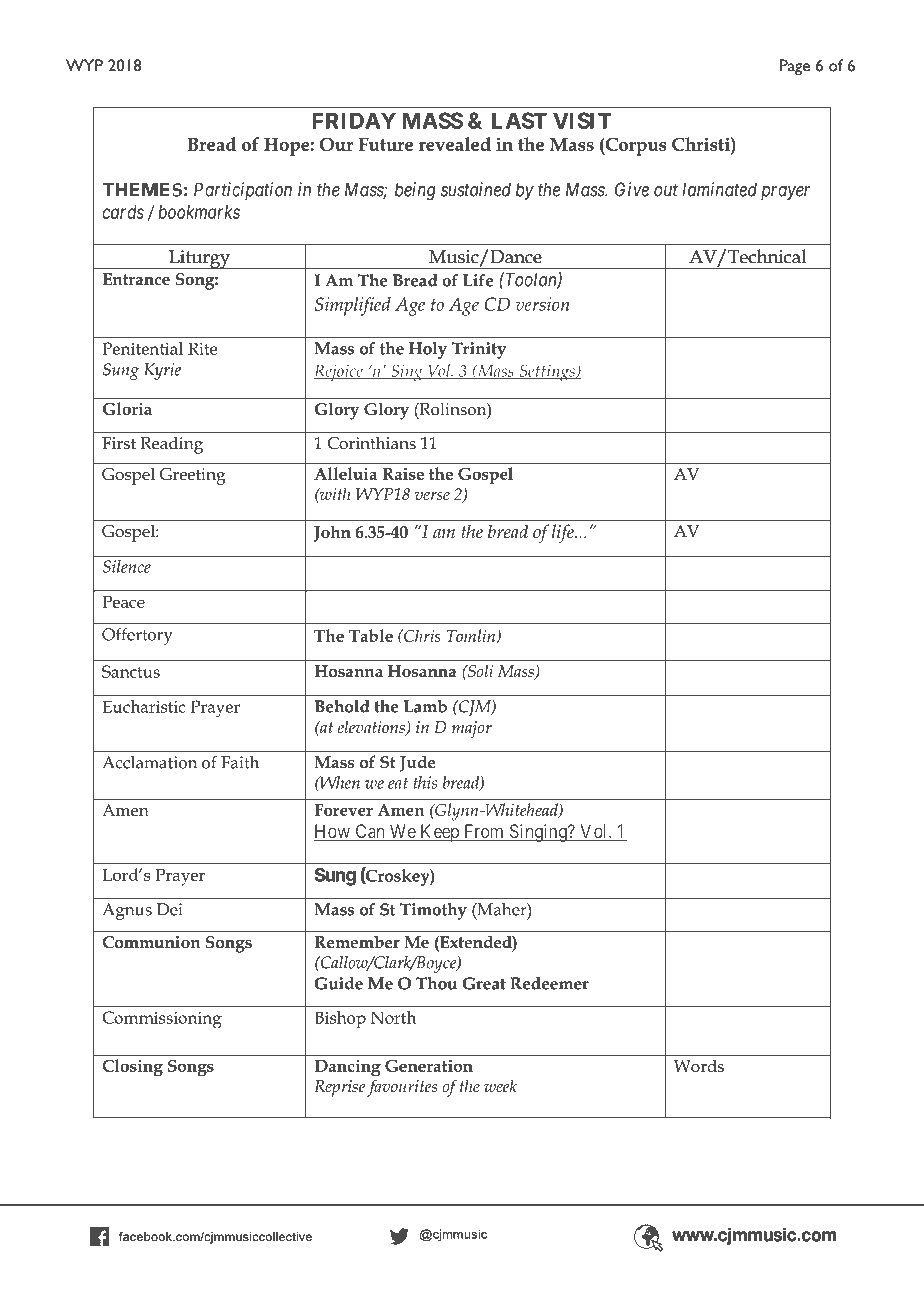  I want to click on revealed, so click(454, 144).
